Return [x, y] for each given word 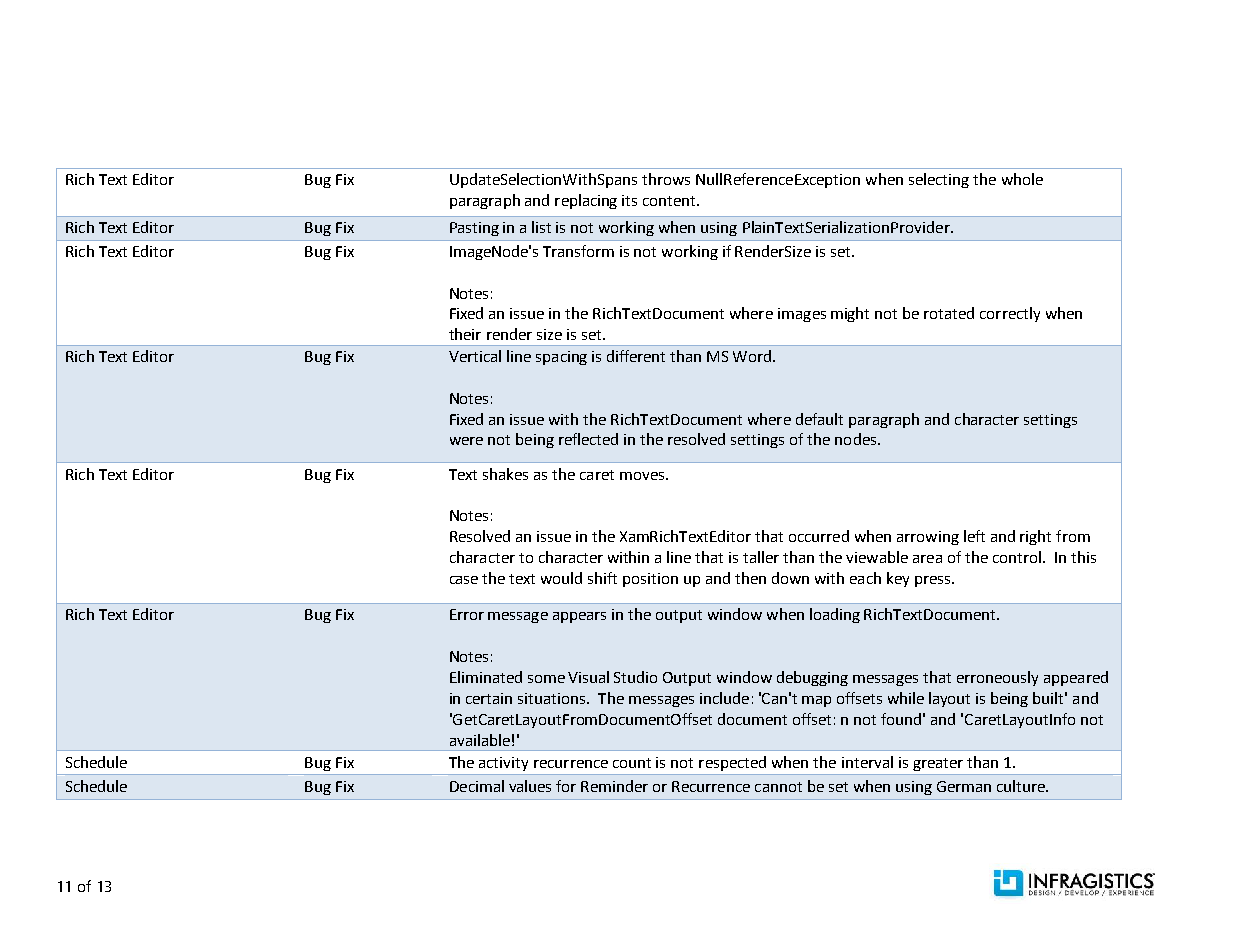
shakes [505, 474]
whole [1022, 179]
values [530, 786]
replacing [586, 201]
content [670, 201]
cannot [778, 787]
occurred [819, 536]
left [974, 536]
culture [1022, 786]
